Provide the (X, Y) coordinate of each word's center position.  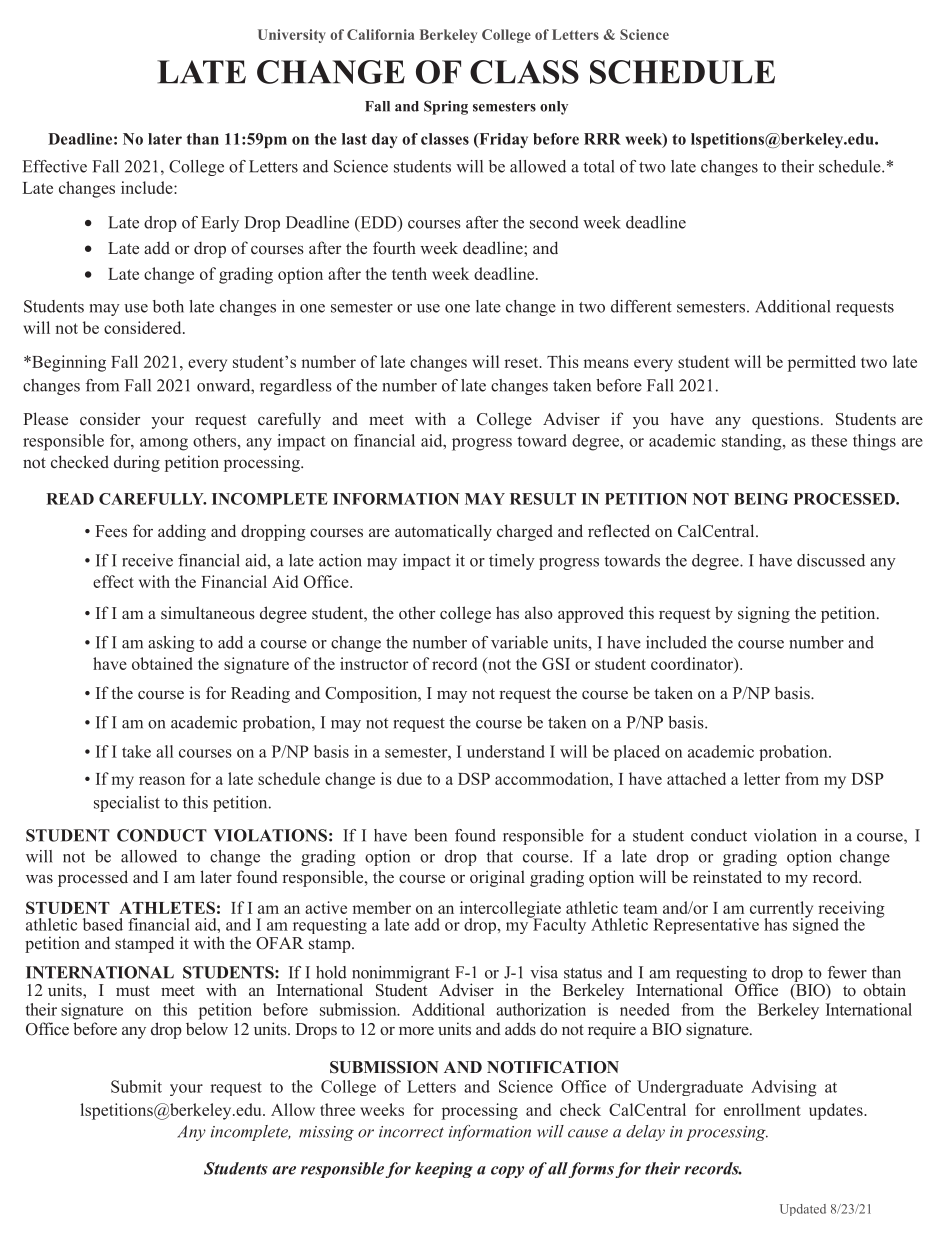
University (292, 36)
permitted (822, 363)
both (168, 306)
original (497, 878)
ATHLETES (167, 907)
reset (522, 362)
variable (519, 642)
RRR (602, 139)
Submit (136, 1086)
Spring (446, 107)
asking (171, 644)
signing (764, 614)
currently (781, 910)
